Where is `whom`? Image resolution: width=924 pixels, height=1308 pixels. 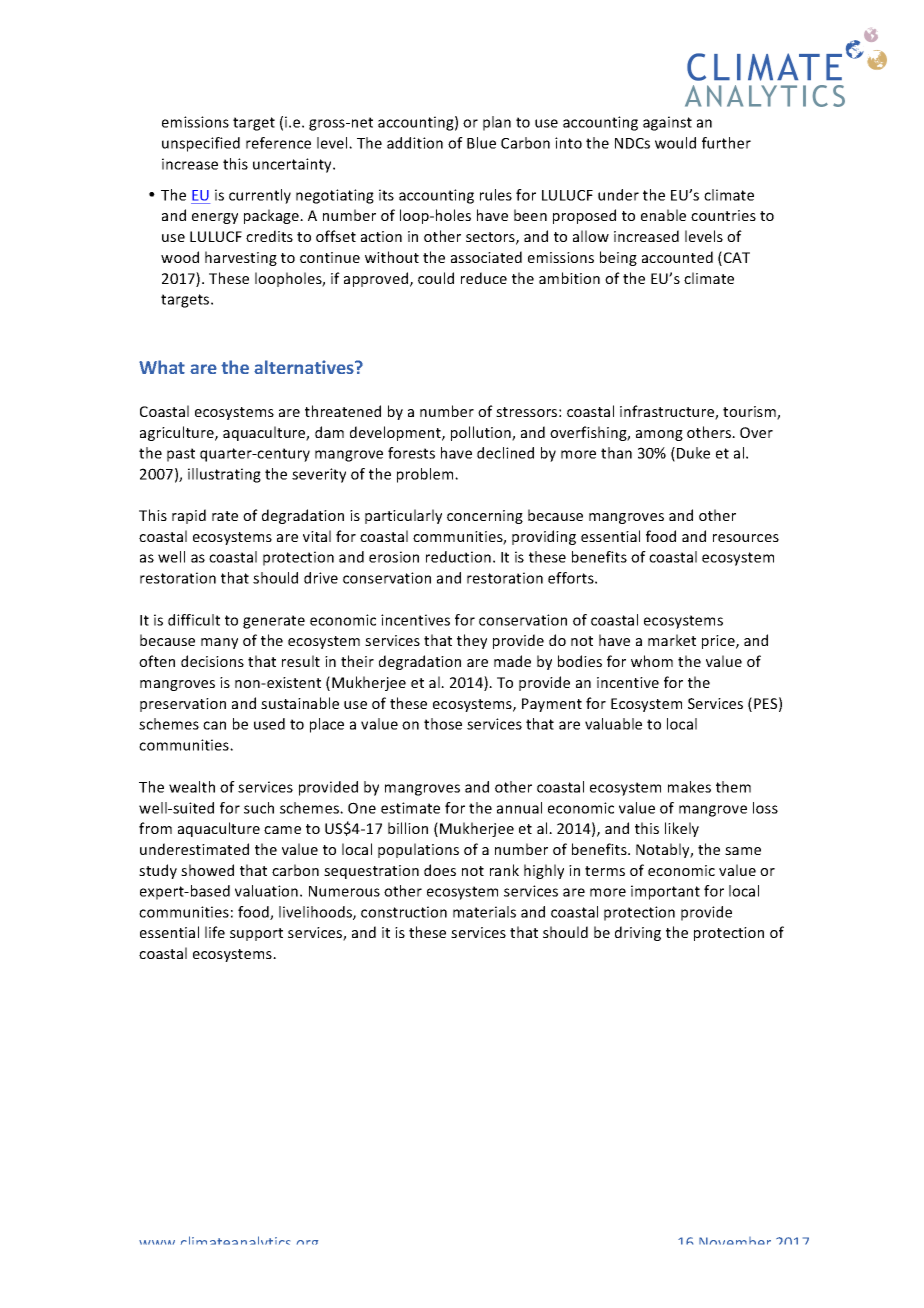 whom is located at coordinates (652, 661).
